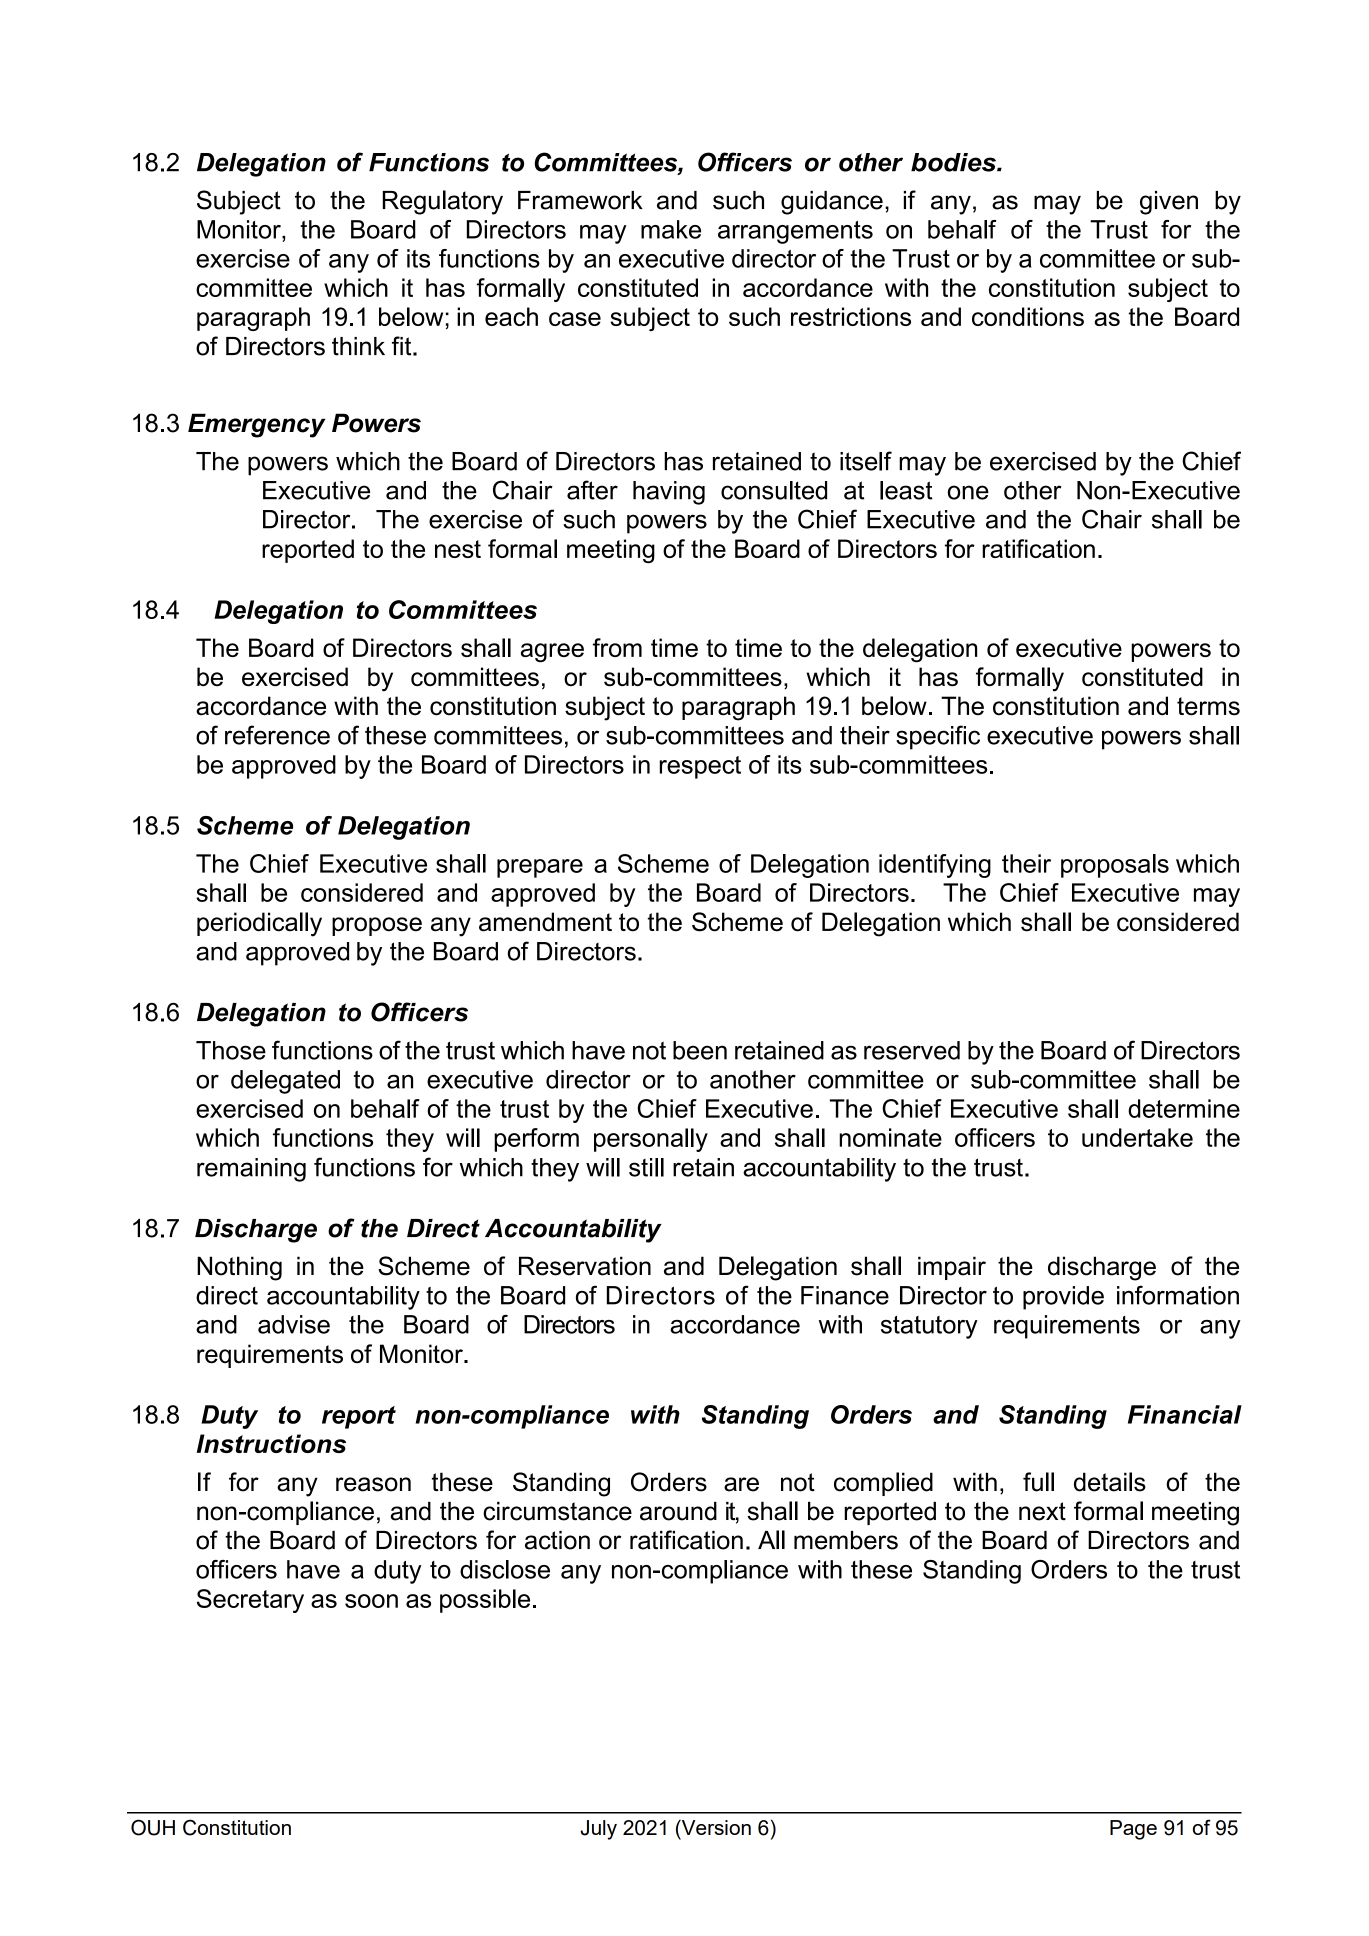 This screenshot has height=1936, width=1369. What do you see at coordinates (1169, 203) in the screenshot?
I see `given` at bounding box center [1169, 203].
